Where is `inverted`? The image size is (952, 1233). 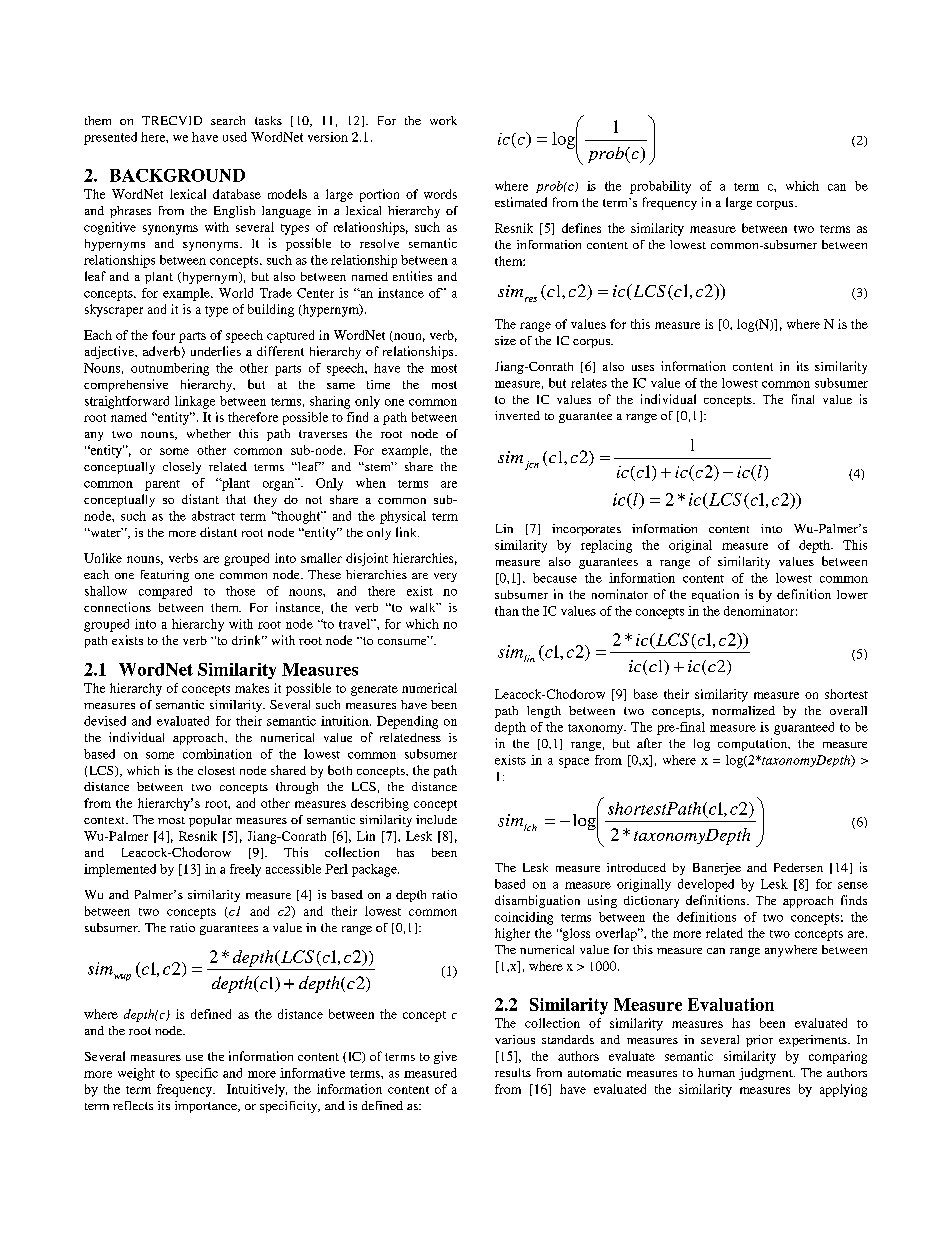
inverted is located at coordinates (517, 415).
